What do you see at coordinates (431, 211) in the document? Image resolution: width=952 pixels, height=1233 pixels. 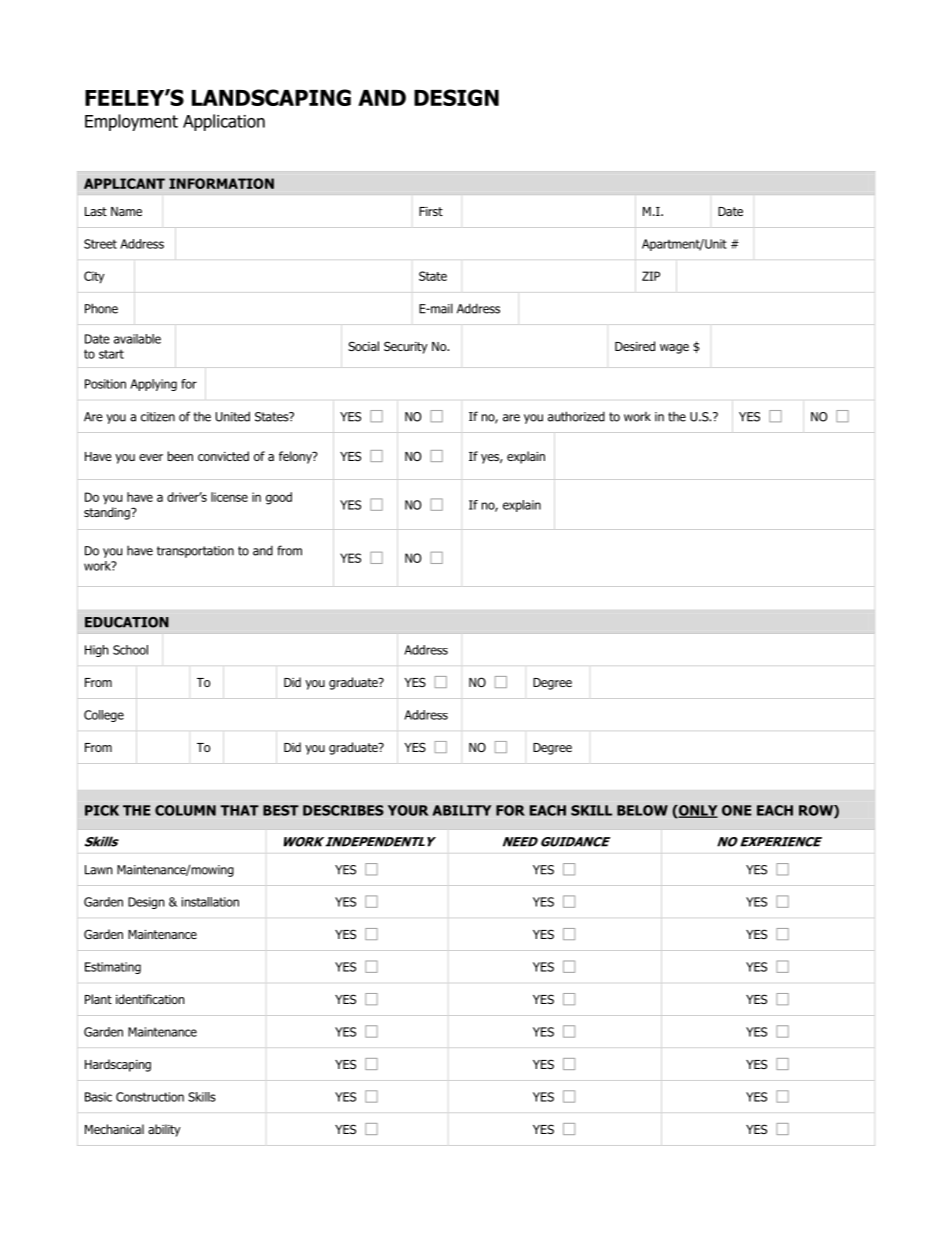 I see `First` at bounding box center [431, 211].
